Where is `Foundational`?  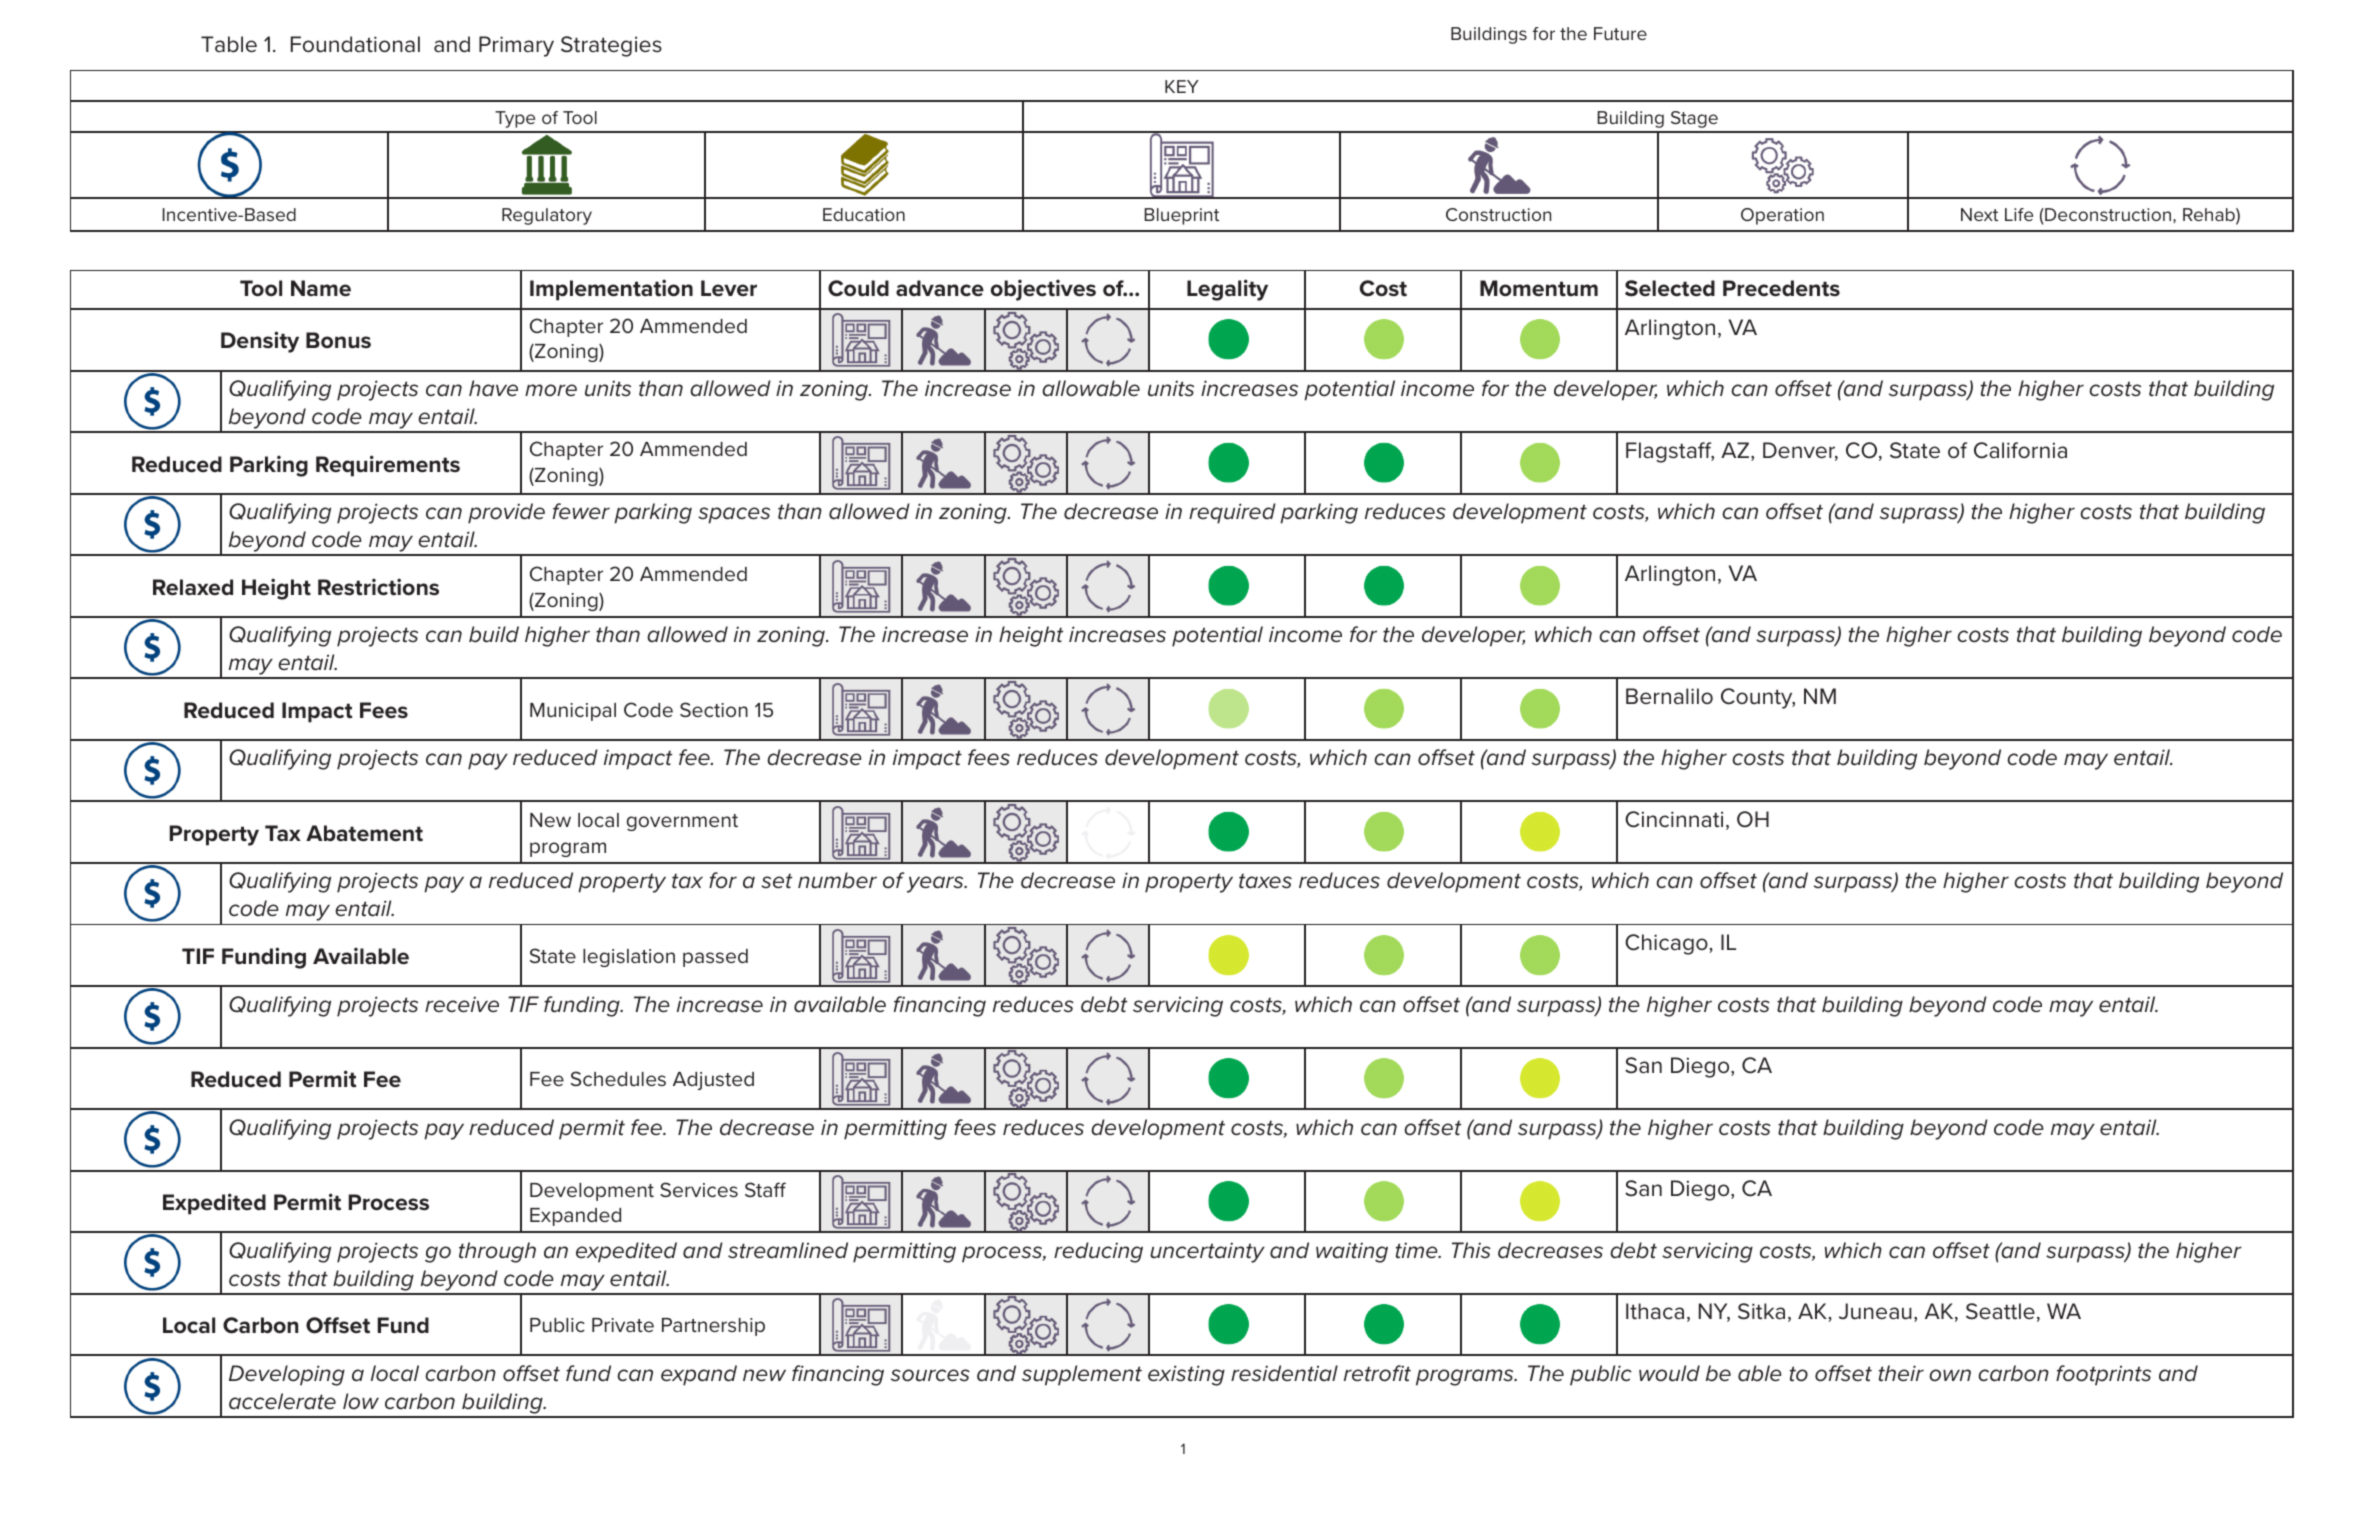 Foundational is located at coordinates (355, 44).
